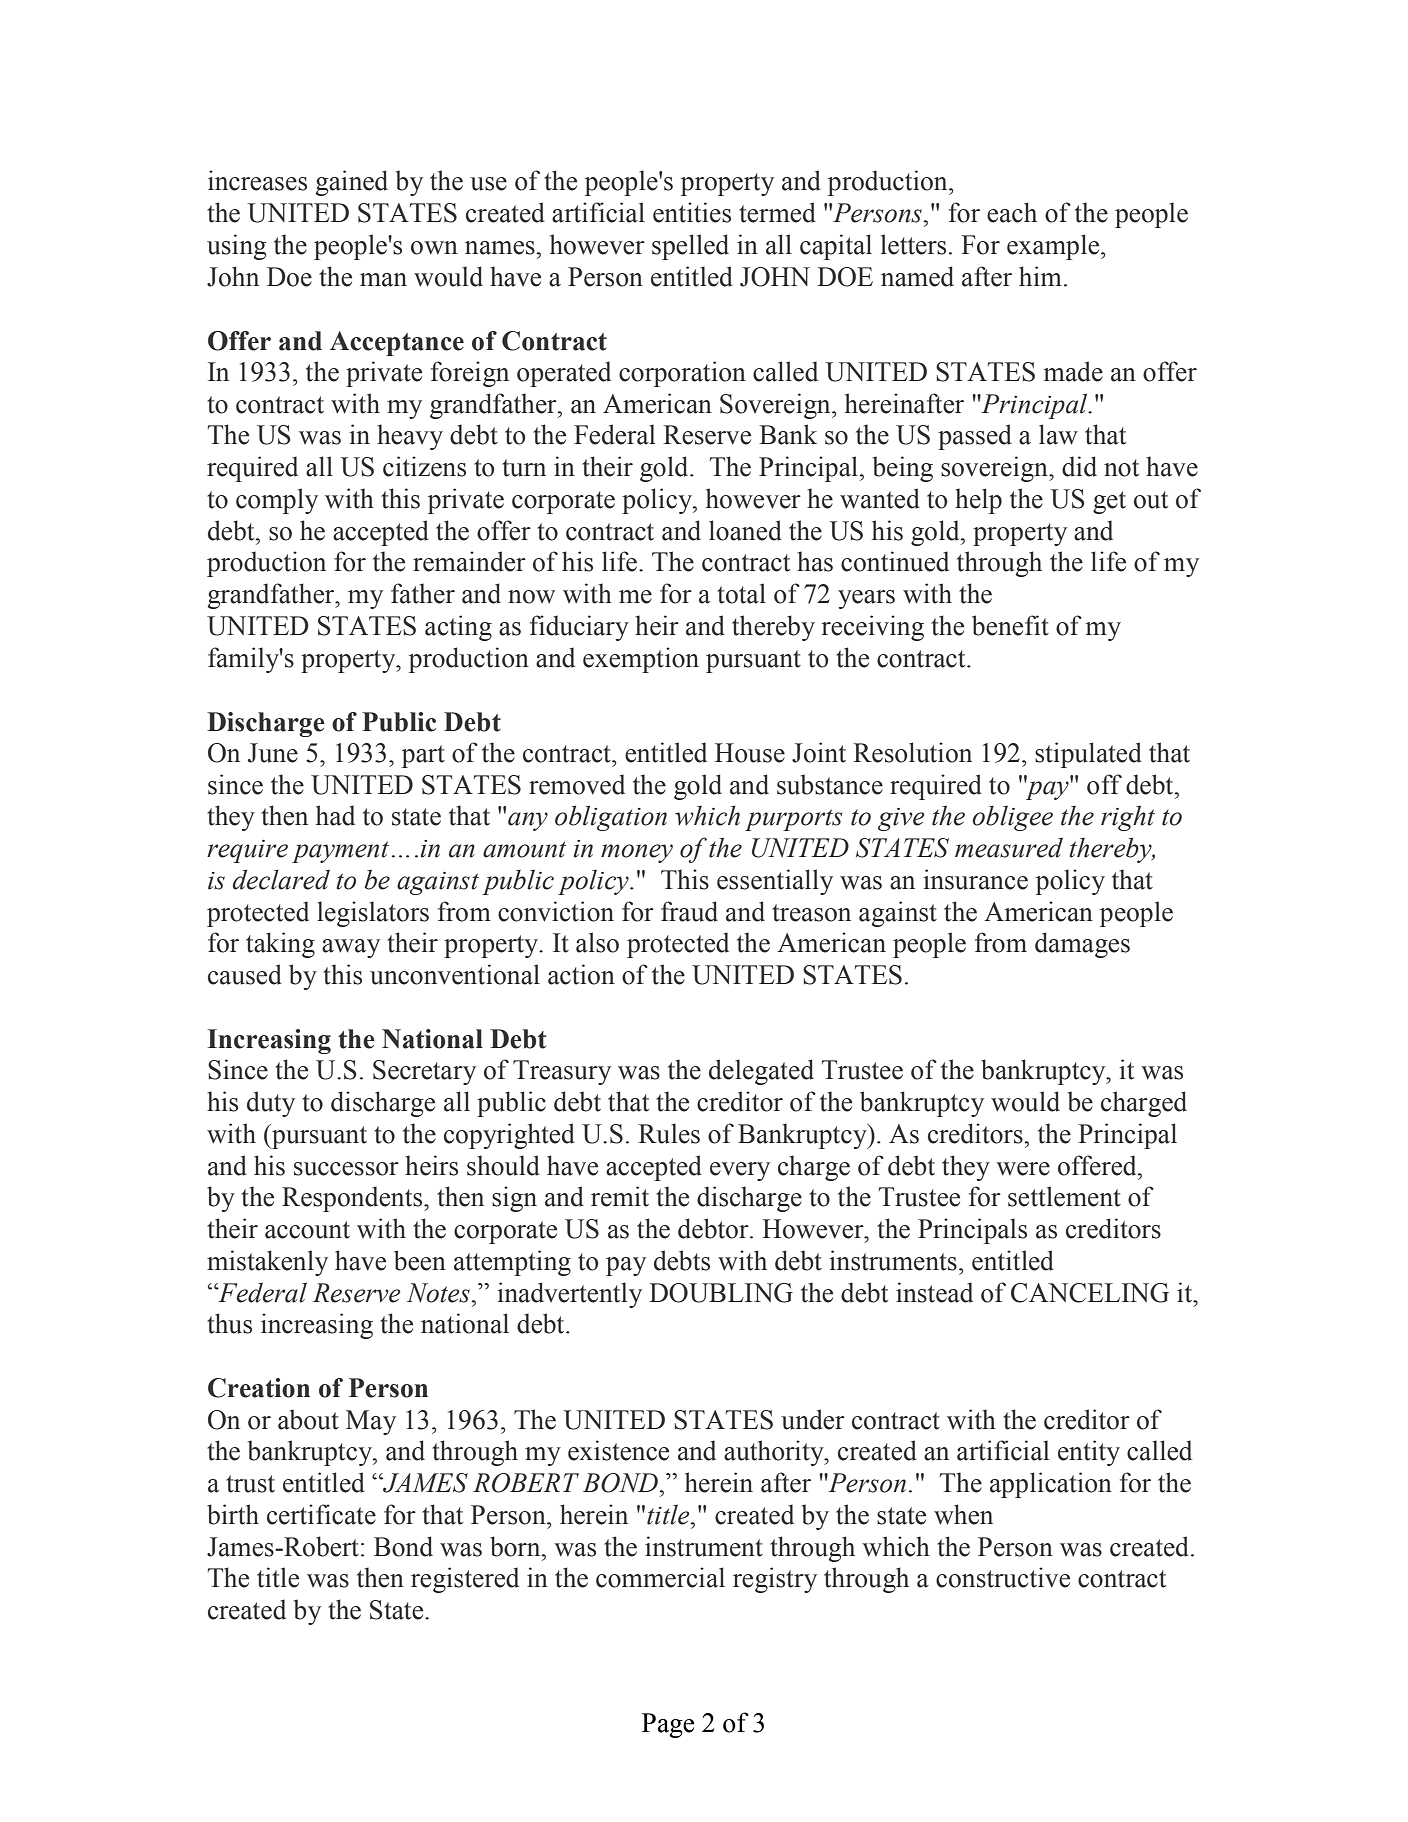 The width and height of the image is (1408, 1822). What do you see at coordinates (352, 183) in the image?
I see `gained` at bounding box center [352, 183].
